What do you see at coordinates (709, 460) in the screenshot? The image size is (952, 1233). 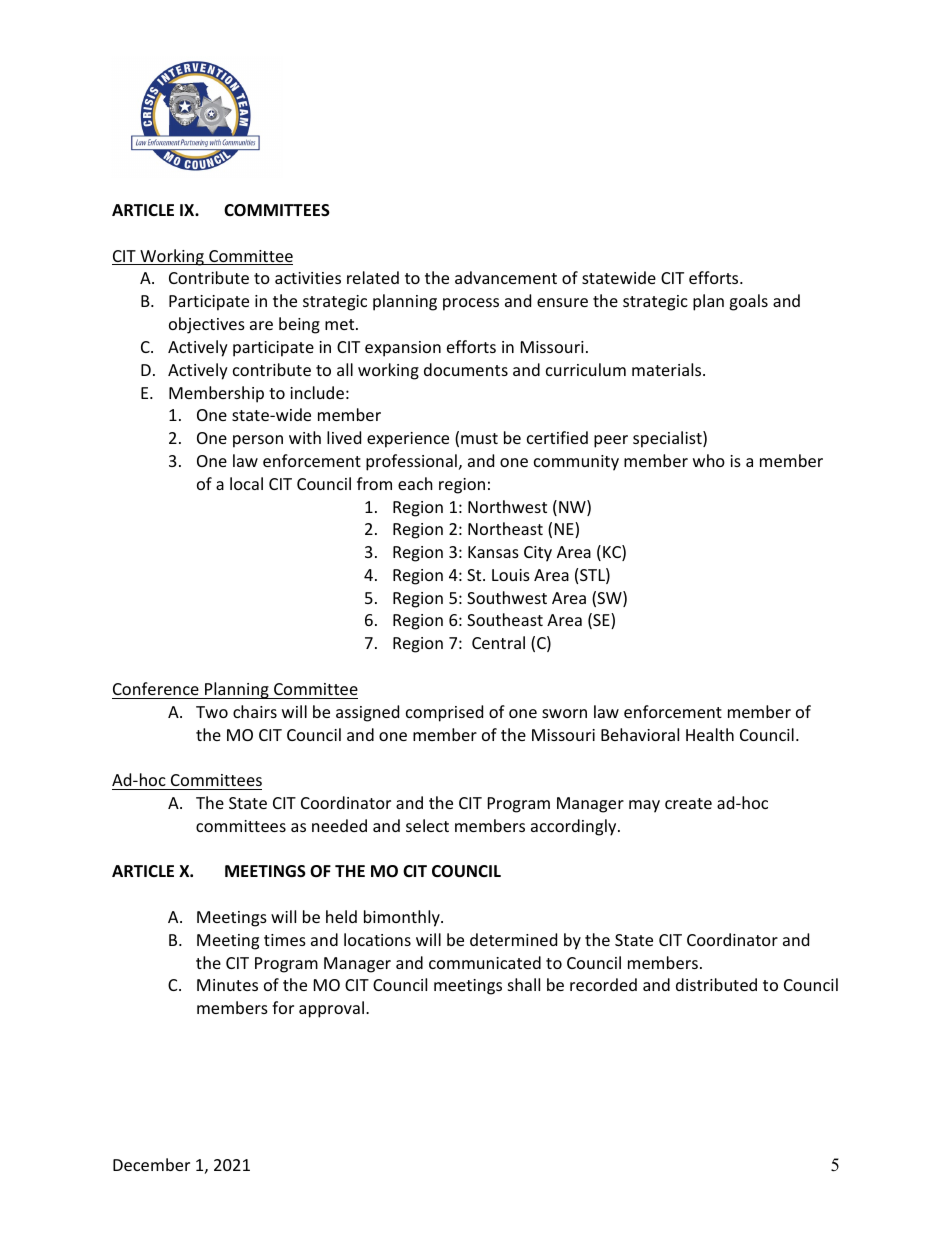 I see `who` at bounding box center [709, 460].
